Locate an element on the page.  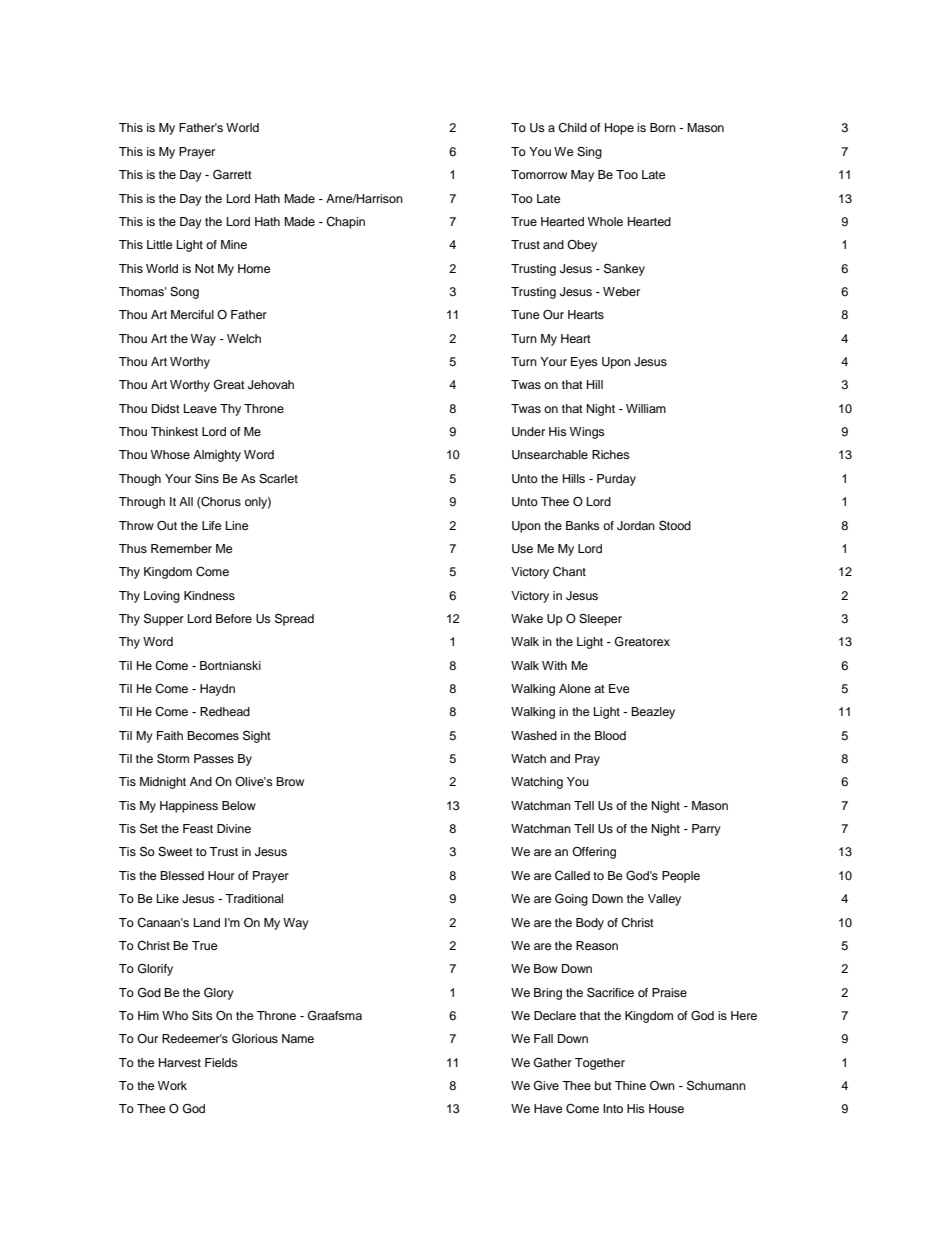
Leave is located at coordinates (200, 408).
